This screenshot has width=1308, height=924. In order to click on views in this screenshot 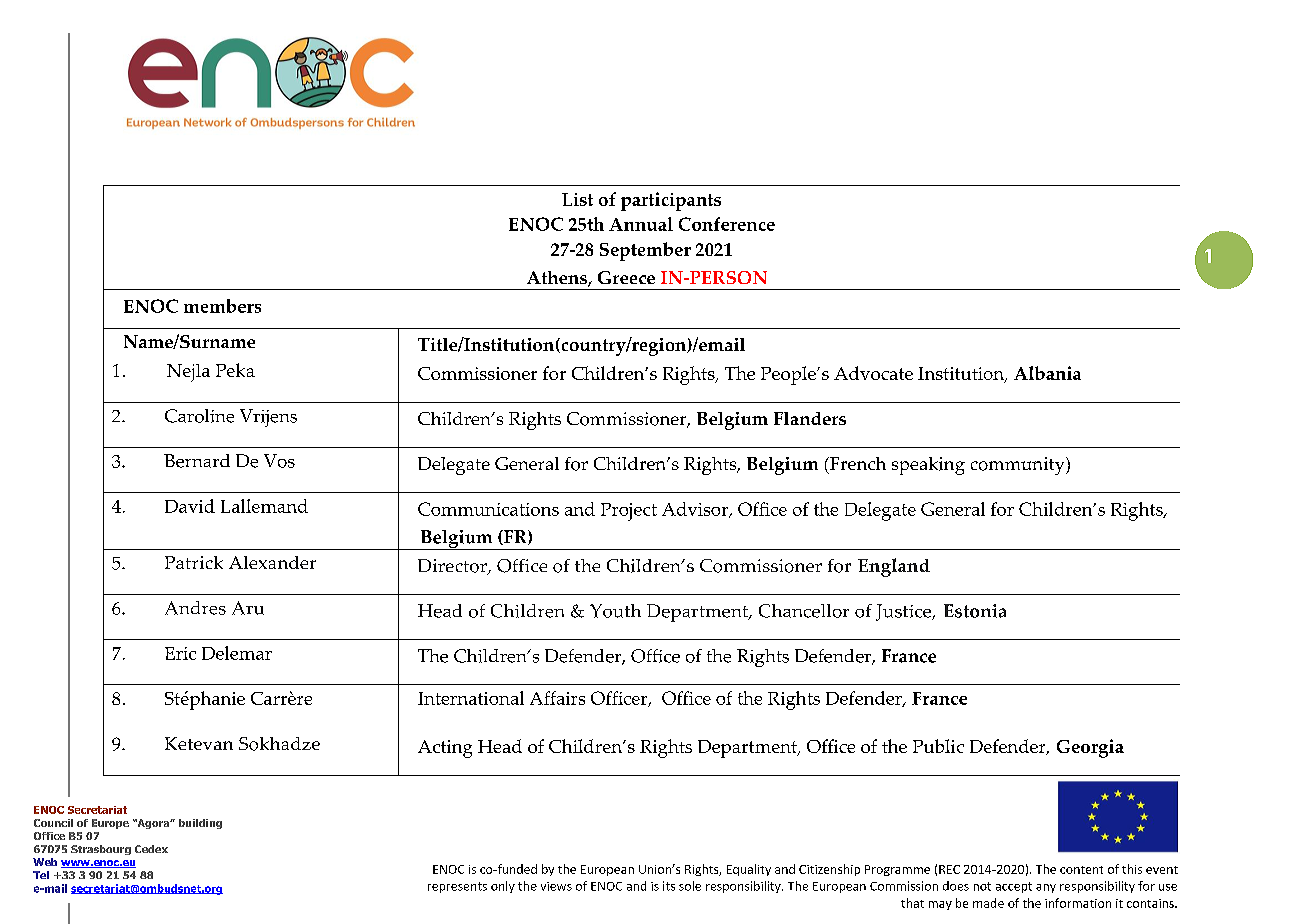, I will do `click(556, 886)`.
